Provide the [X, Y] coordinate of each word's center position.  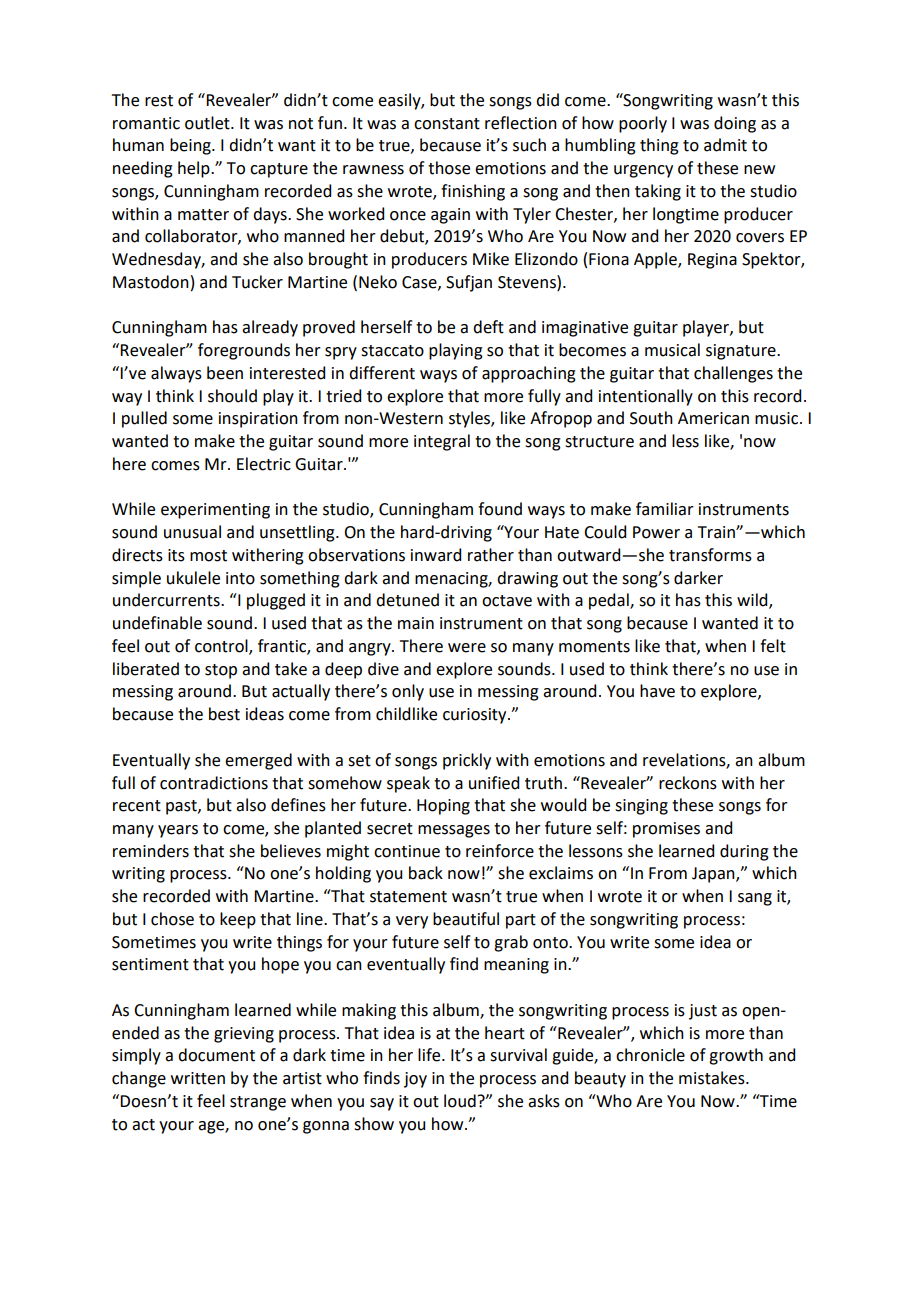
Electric [264, 464]
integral [442, 442]
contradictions [214, 783]
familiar [665, 509]
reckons [688, 783]
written [198, 1078]
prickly [467, 761]
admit [725, 145]
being [191, 146]
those [449, 168]
